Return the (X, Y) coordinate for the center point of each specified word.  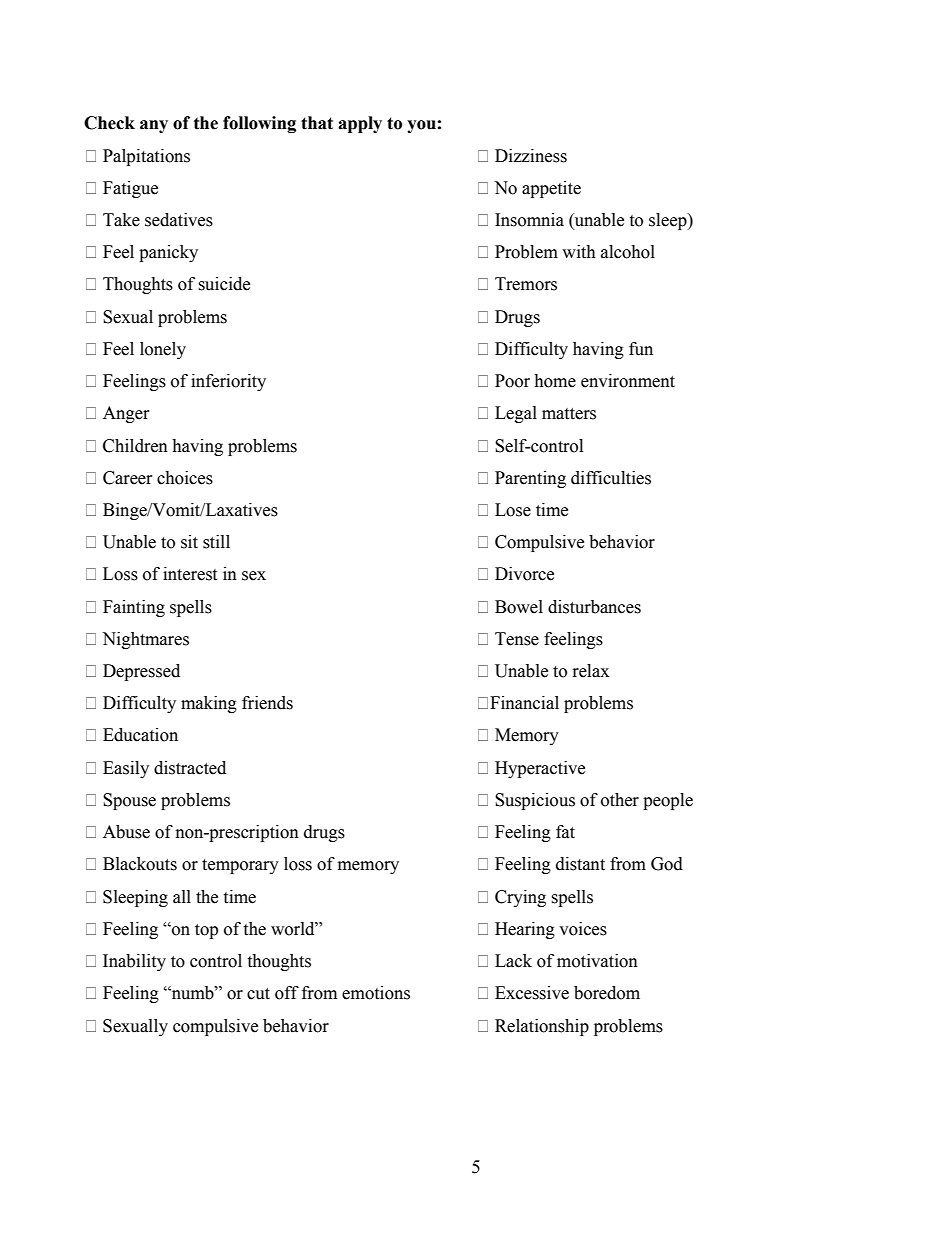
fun (641, 349)
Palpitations (146, 157)
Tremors (526, 284)
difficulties (611, 478)
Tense (517, 639)
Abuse (126, 832)
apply (360, 124)
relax (591, 671)
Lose (513, 510)
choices (185, 478)
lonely (163, 350)
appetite (551, 189)
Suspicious (535, 801)
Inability (134, 962)
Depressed (141, 672)
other (620, 800)
